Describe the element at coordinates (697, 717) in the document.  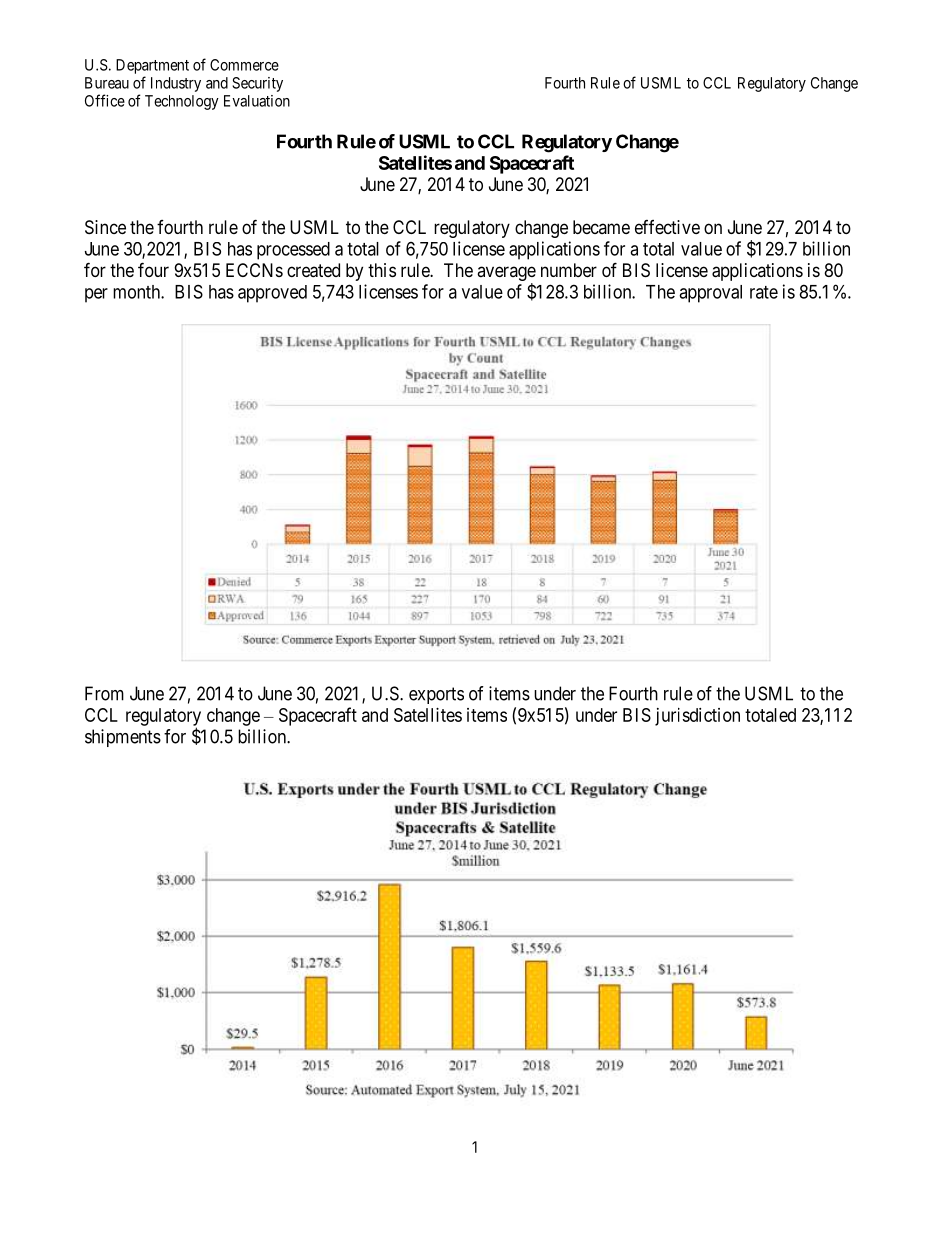
I see `jurisdiction` at that location.
